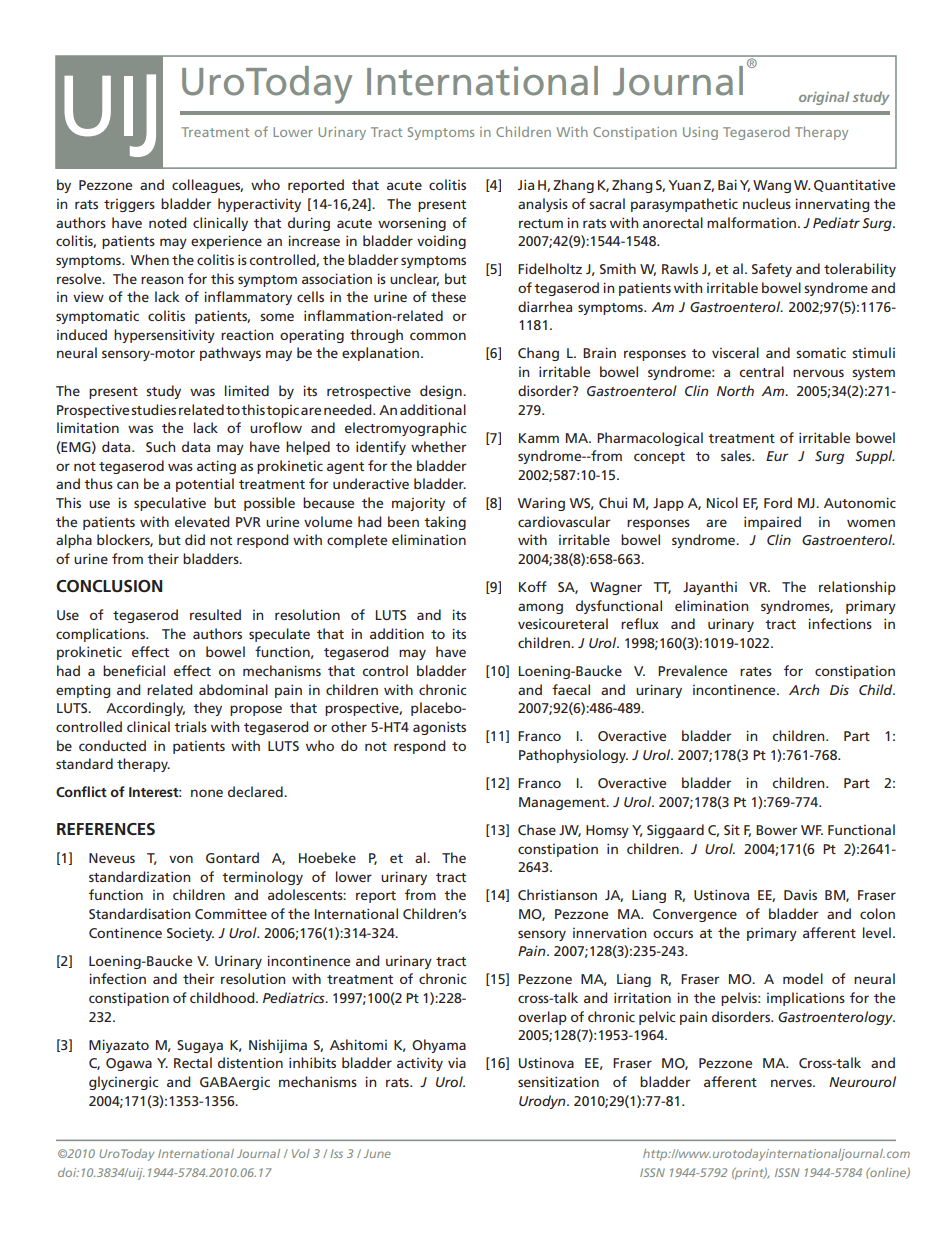 The height and width of the screenshot is (1233, 952). Describe the element at coordinates (129, 1064) in the screenshot. I see `Ogawa` at that location.
